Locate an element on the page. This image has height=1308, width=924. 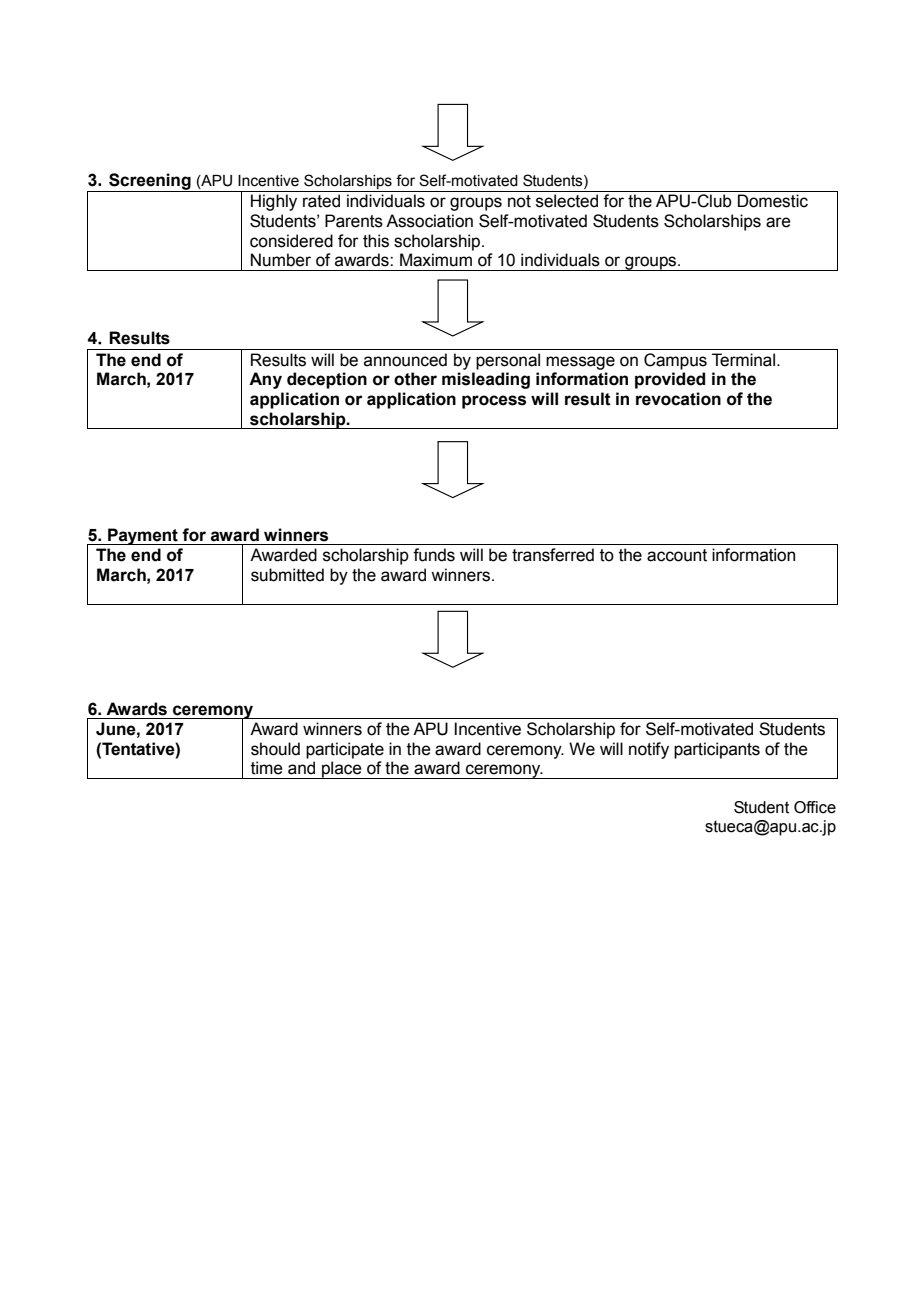
participants is located at coordinates (717, 750).
